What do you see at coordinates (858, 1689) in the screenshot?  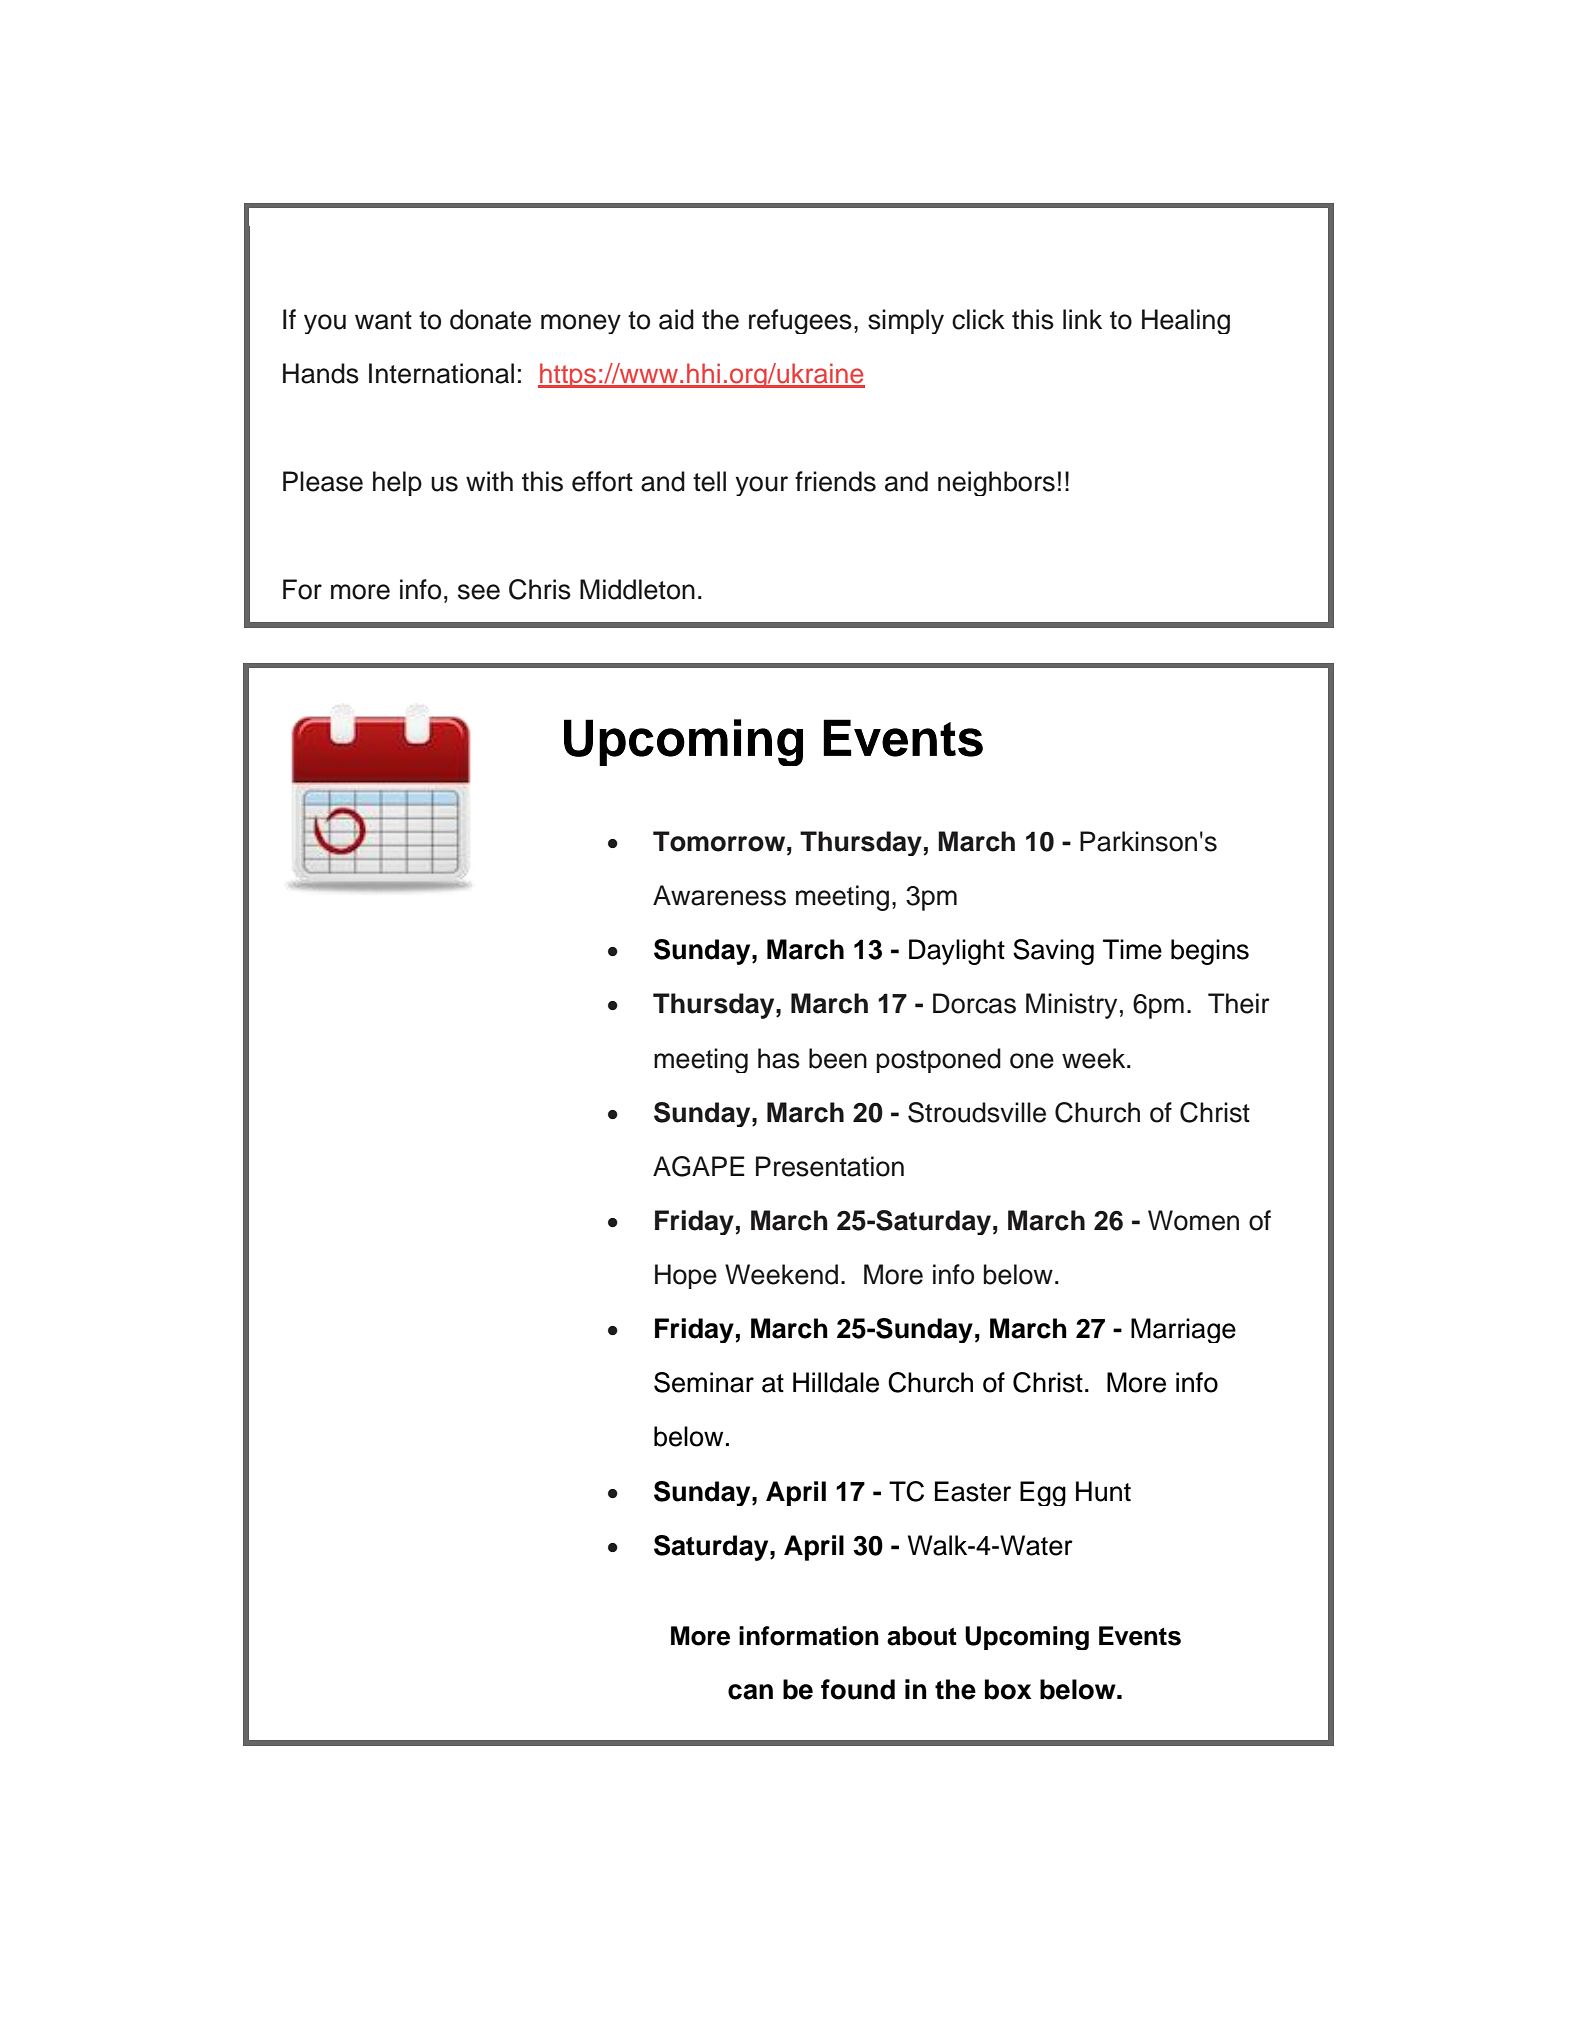 I see `found` at bounding box center [858, 1689].
